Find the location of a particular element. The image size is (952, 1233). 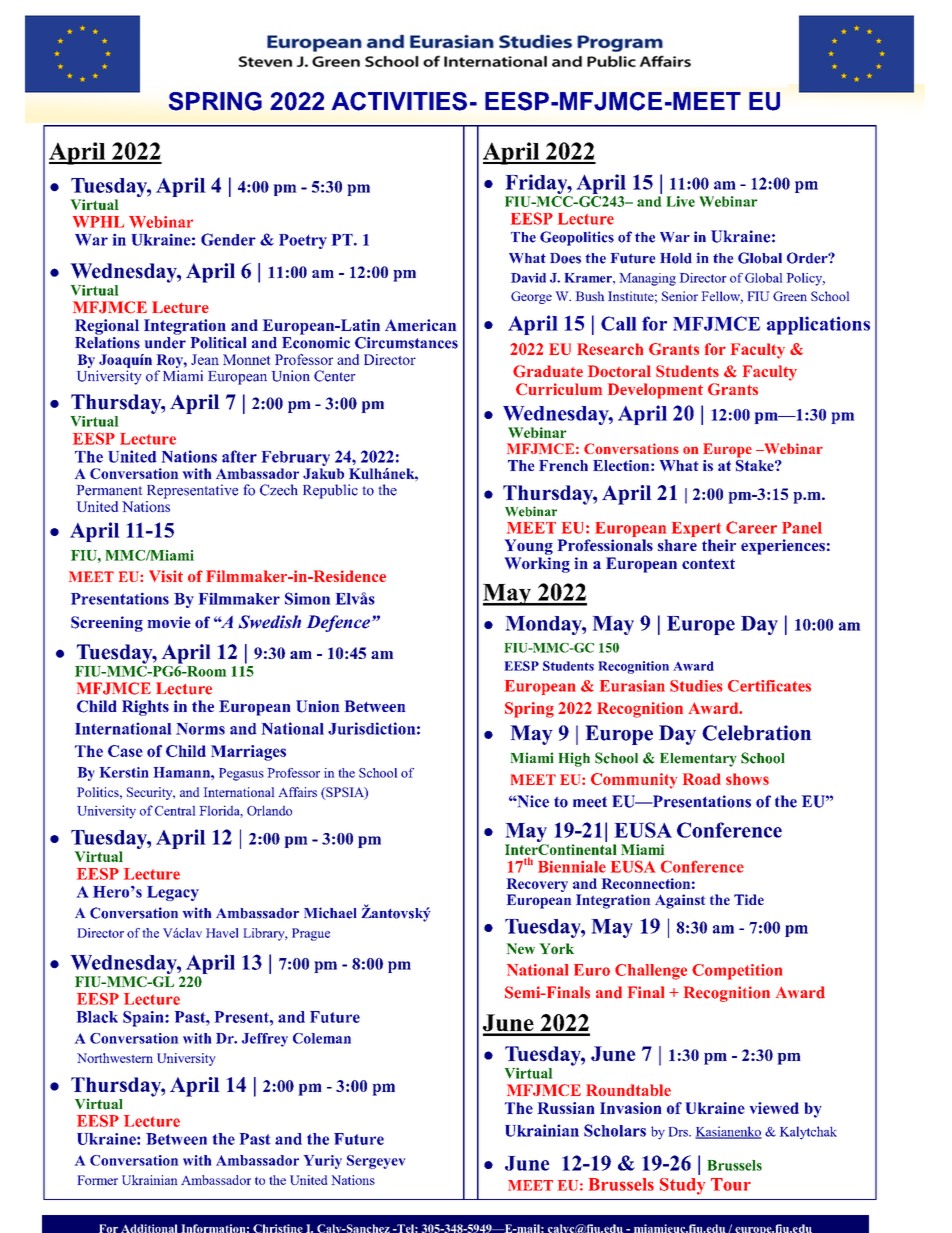

Gender is located at coordinates (228, 239).
